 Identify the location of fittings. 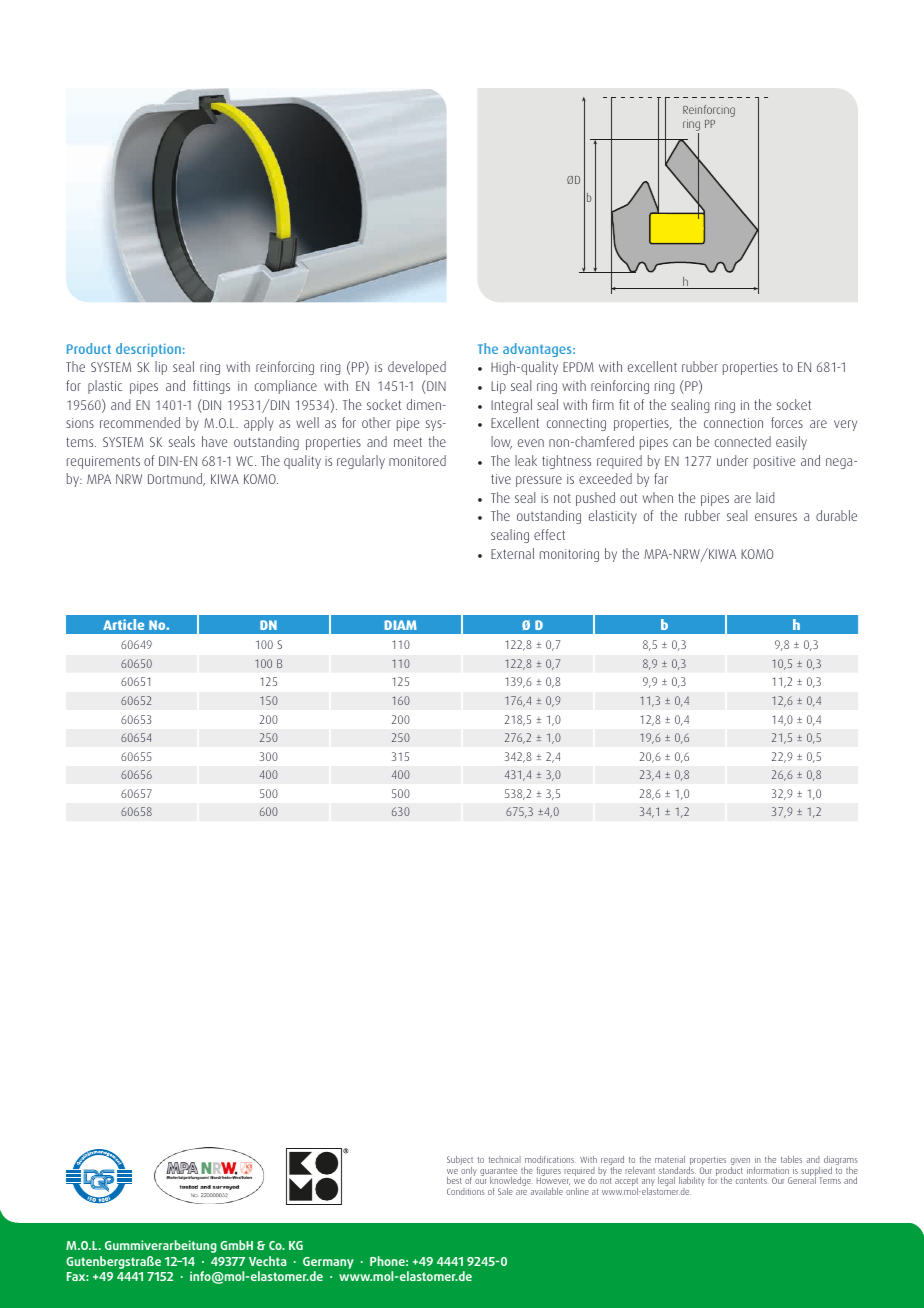
(211, 387).
